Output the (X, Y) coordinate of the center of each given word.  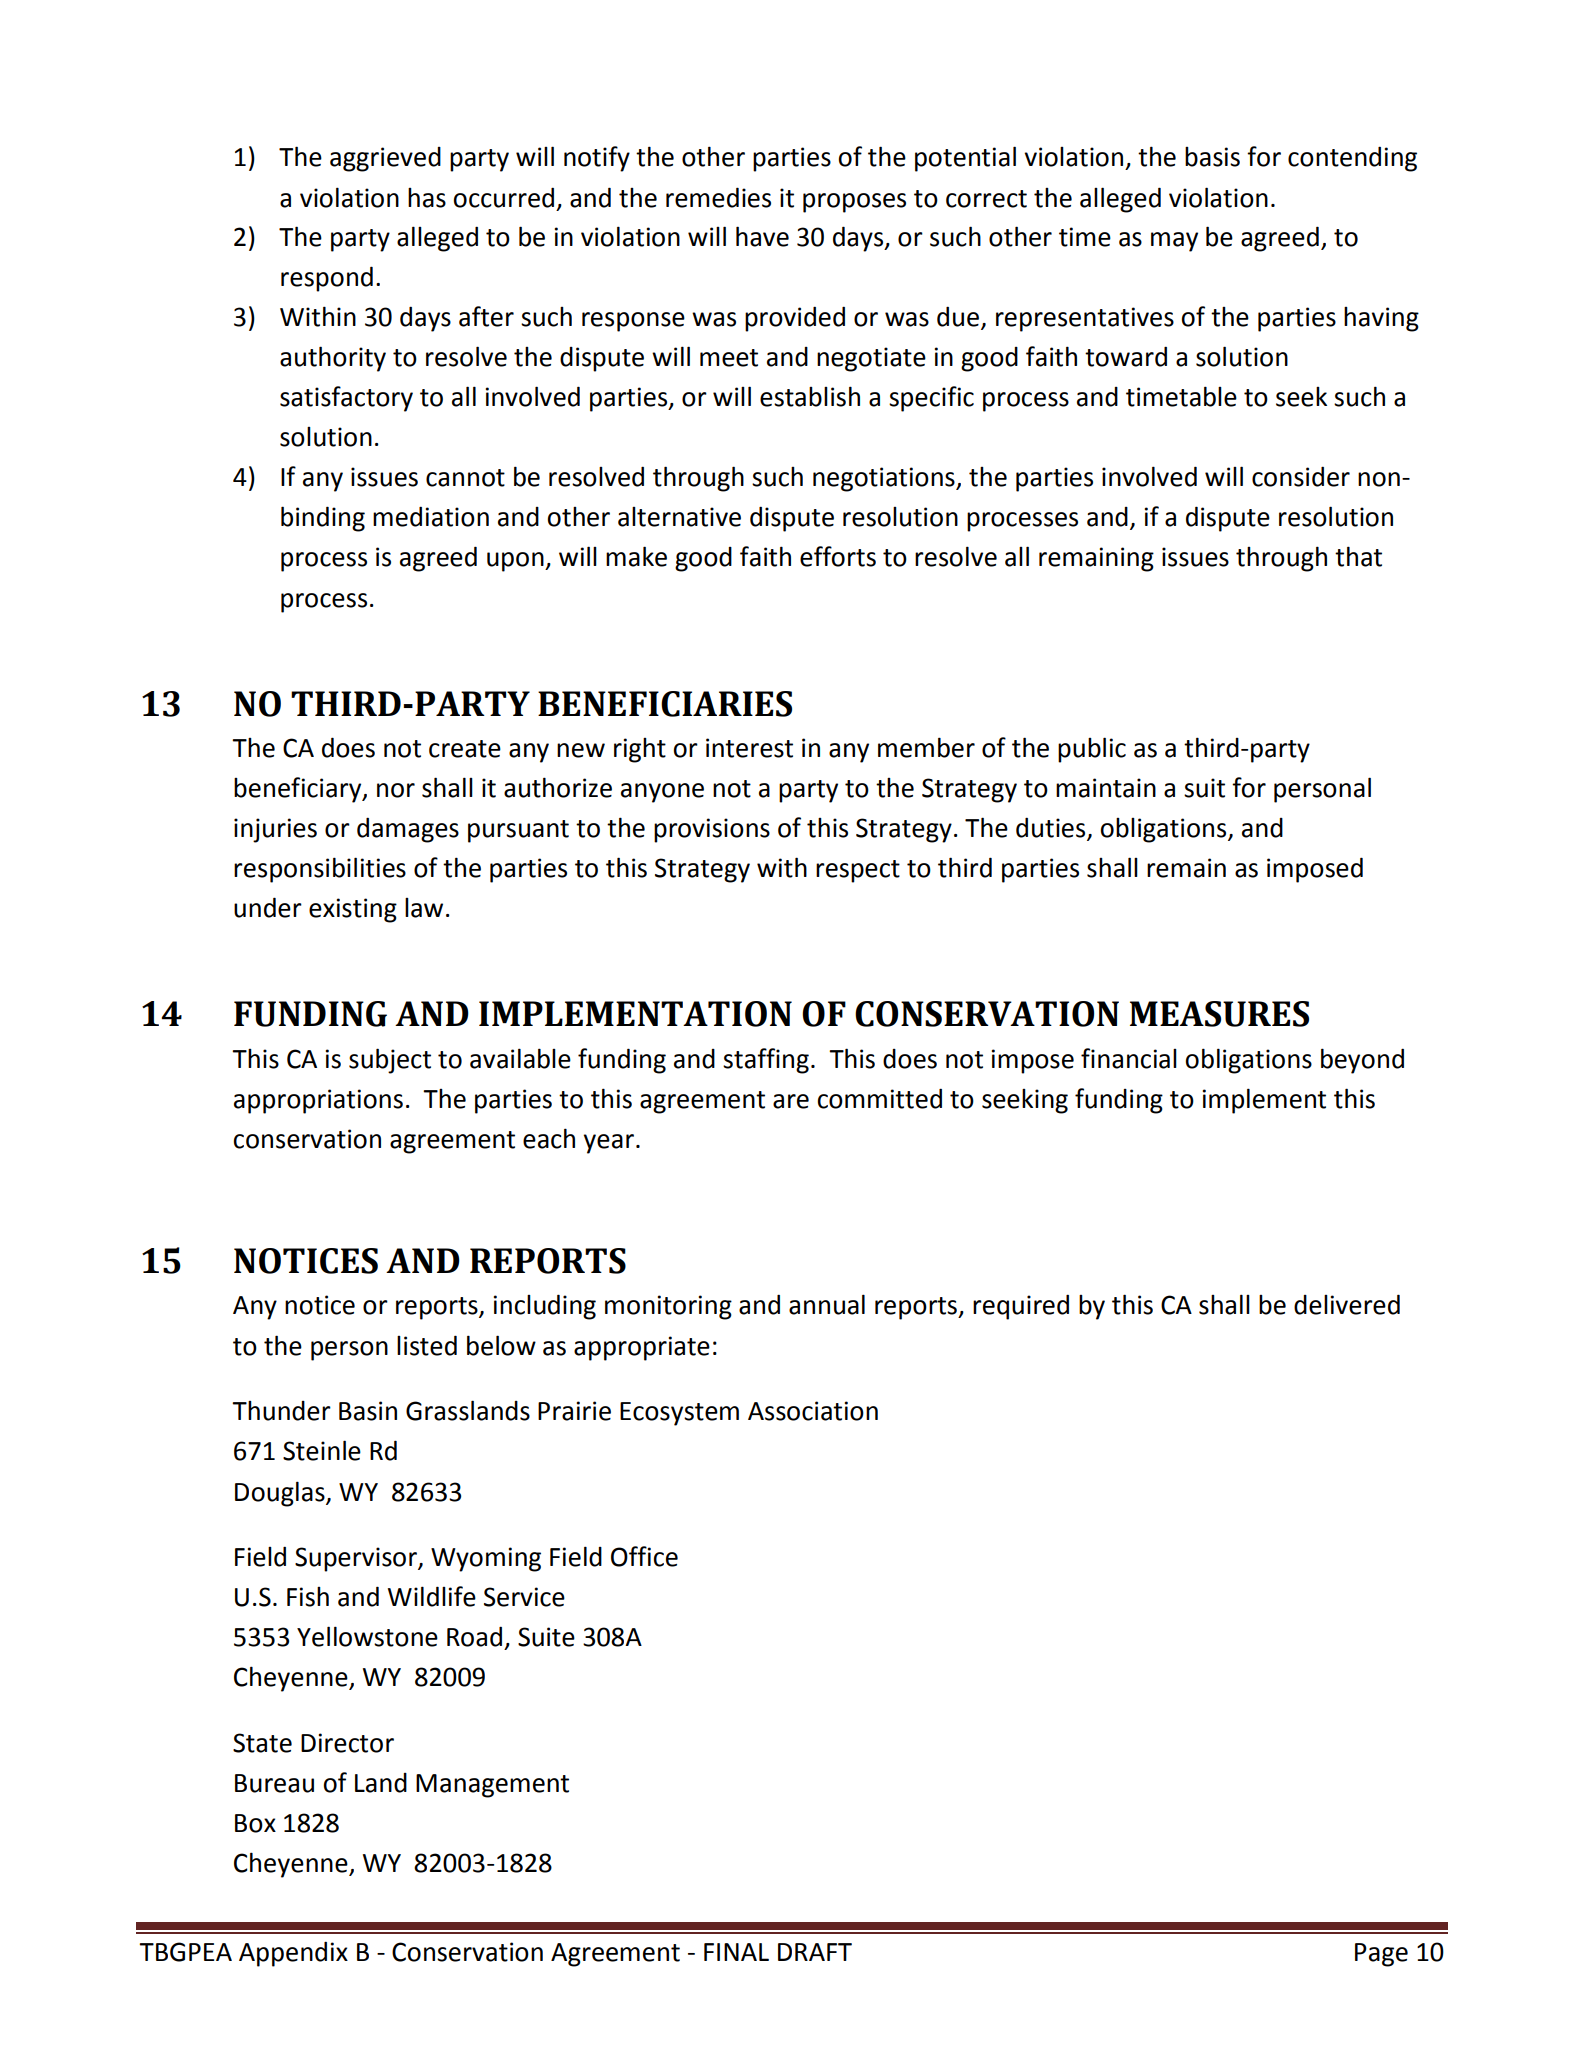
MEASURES (1219, 1014)
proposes (854, 203)
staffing (766, 1061)
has (427, 198)
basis (1212, 157)
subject (390, 1061)
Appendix (293, 1954)
